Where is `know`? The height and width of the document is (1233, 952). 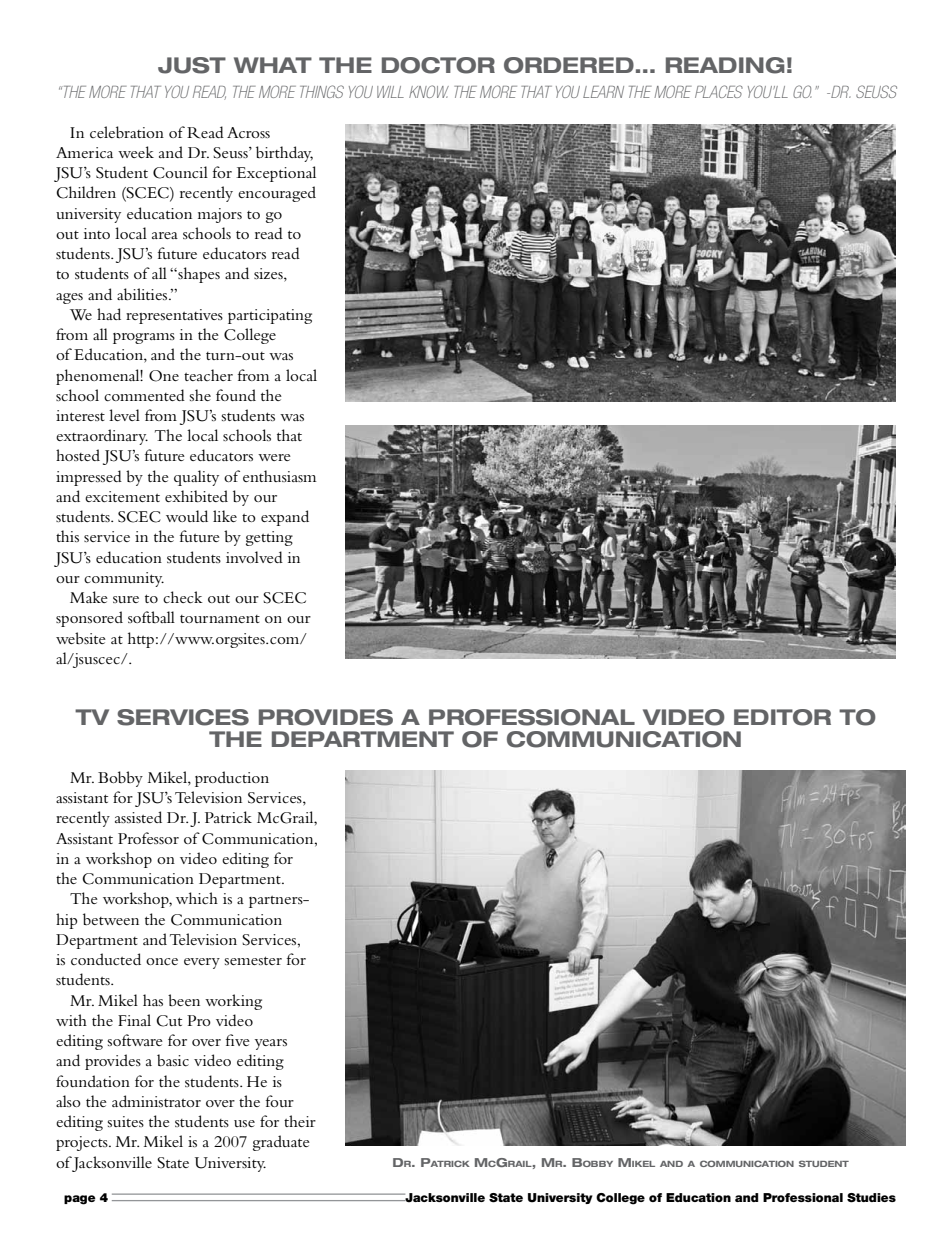 know is located at coordinates (429, 91).
